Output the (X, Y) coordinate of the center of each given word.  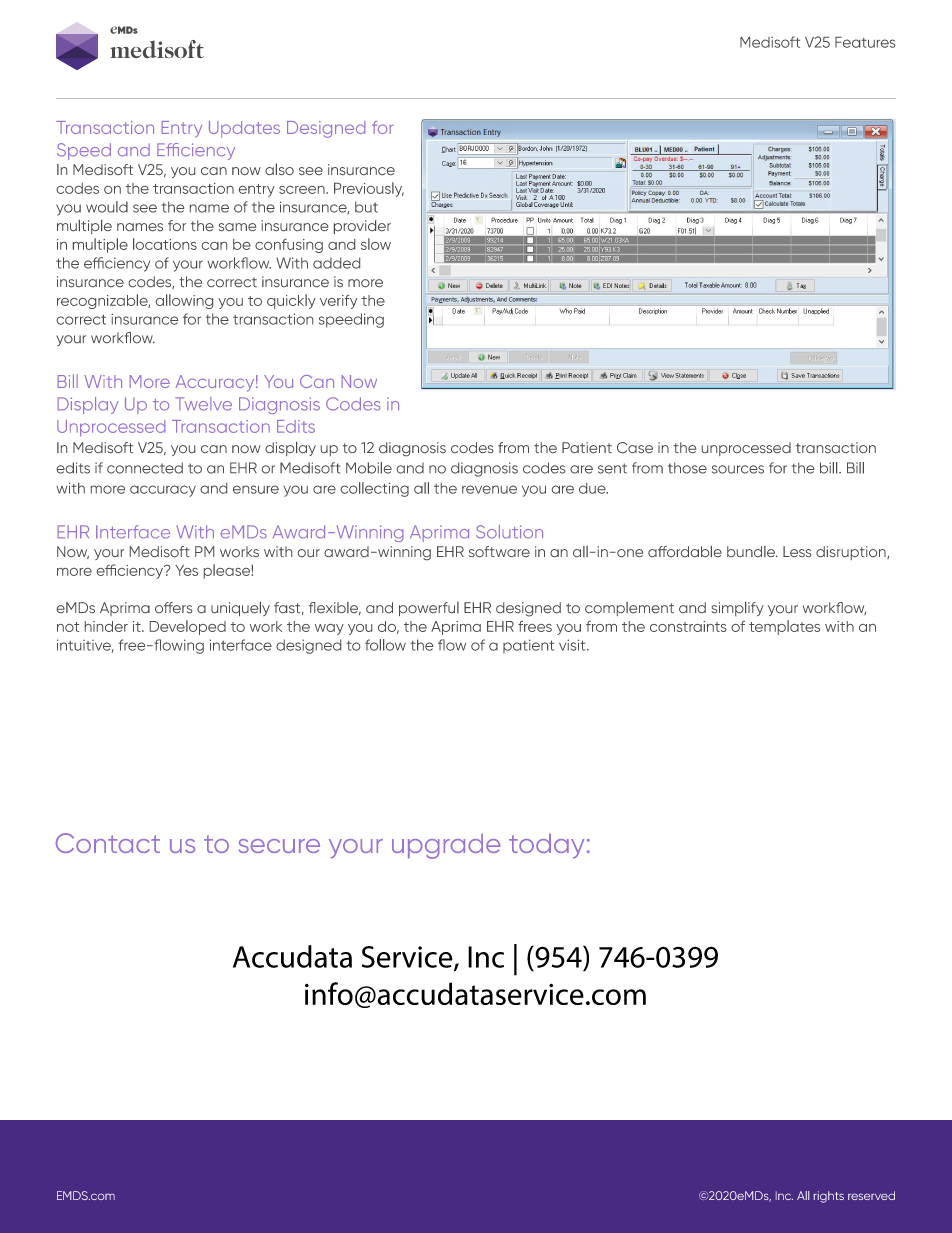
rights (829, 1197)
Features (865, 42)
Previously (369, 189)
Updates (244, 129)
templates (784, 627)
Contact (108, 843)
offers (173, 607)
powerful (429, 609)
